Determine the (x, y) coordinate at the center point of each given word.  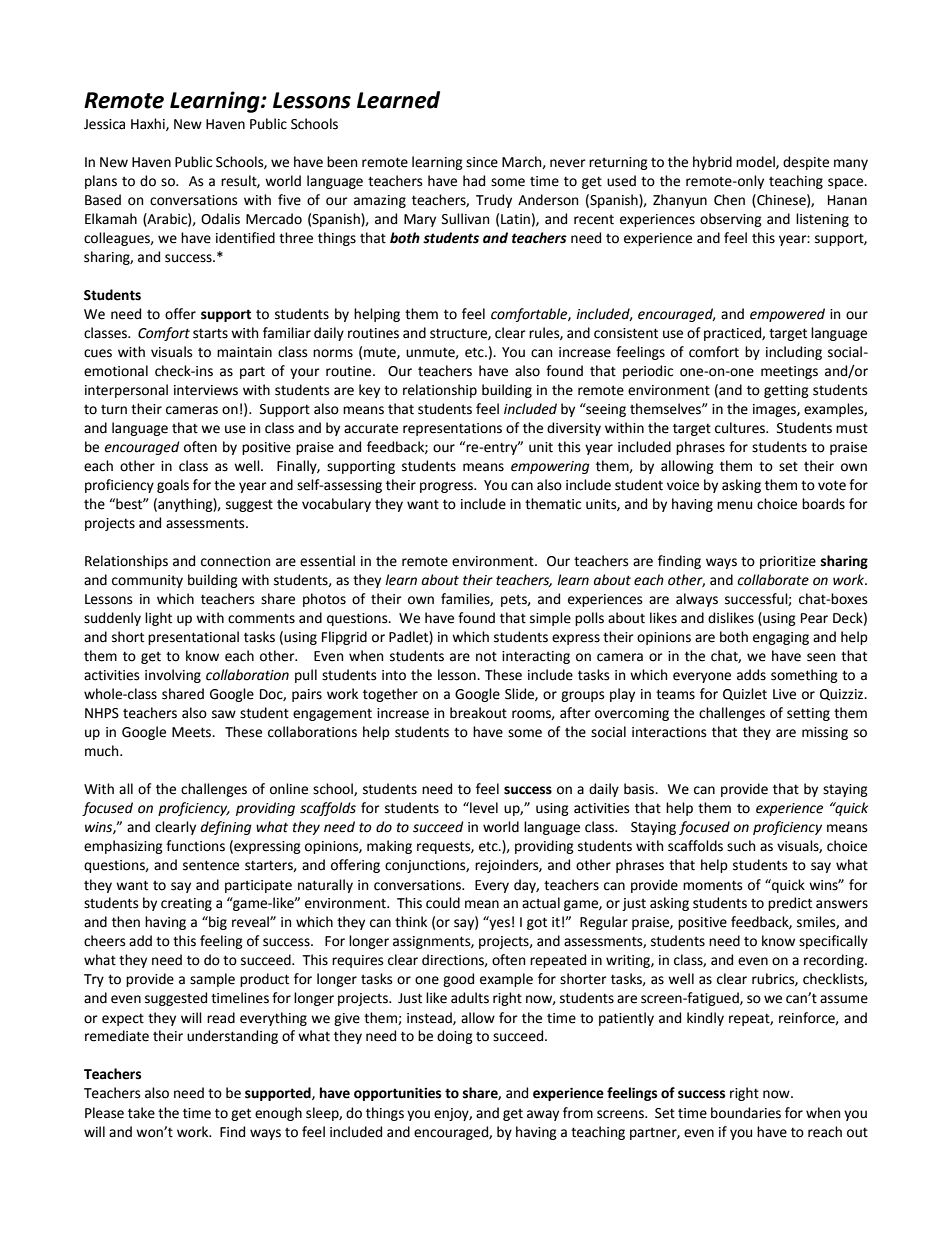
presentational (193, 638)
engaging (781, 638)
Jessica (104, 124)
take (141, 1113)
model (756, 162)
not (486, 656)
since (482, 162)
